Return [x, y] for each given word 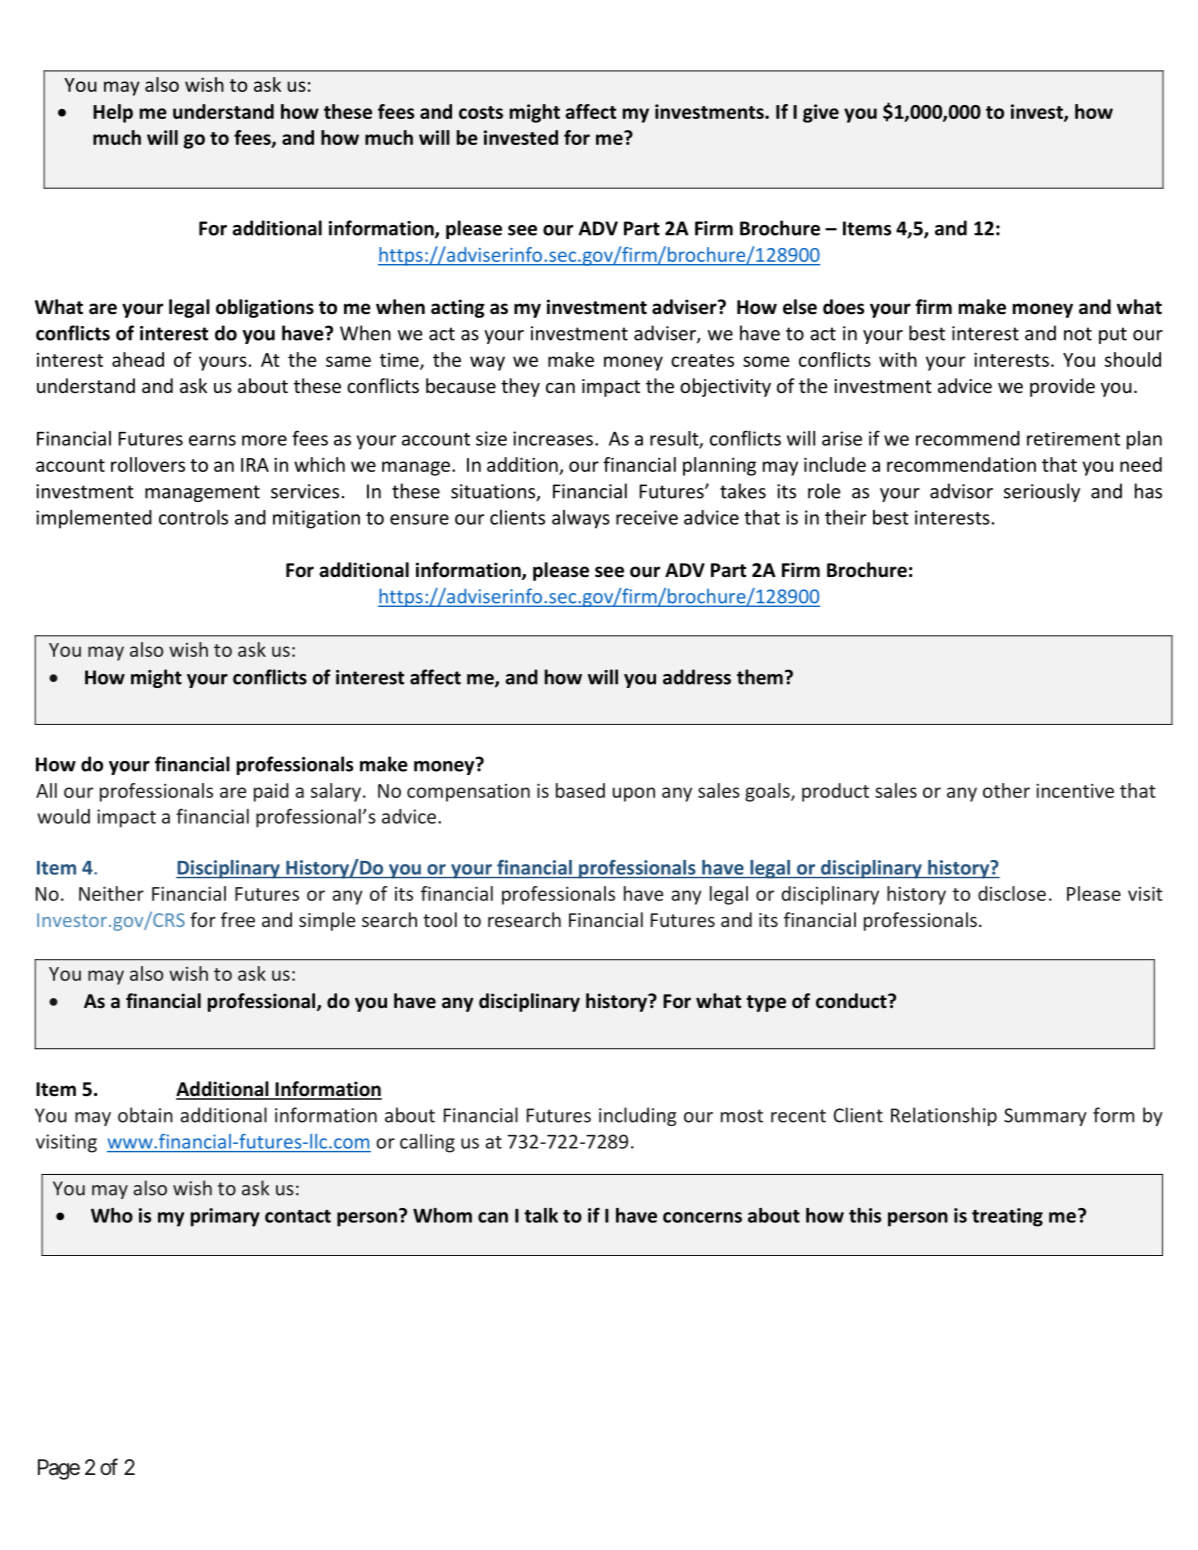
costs [481, 112]
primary [225, 1217]
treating [1007, 1217]
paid [271, 792]
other [1006, 790]
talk [541, 1215]
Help [113, 113]
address [697, 677]
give [821, 113]
